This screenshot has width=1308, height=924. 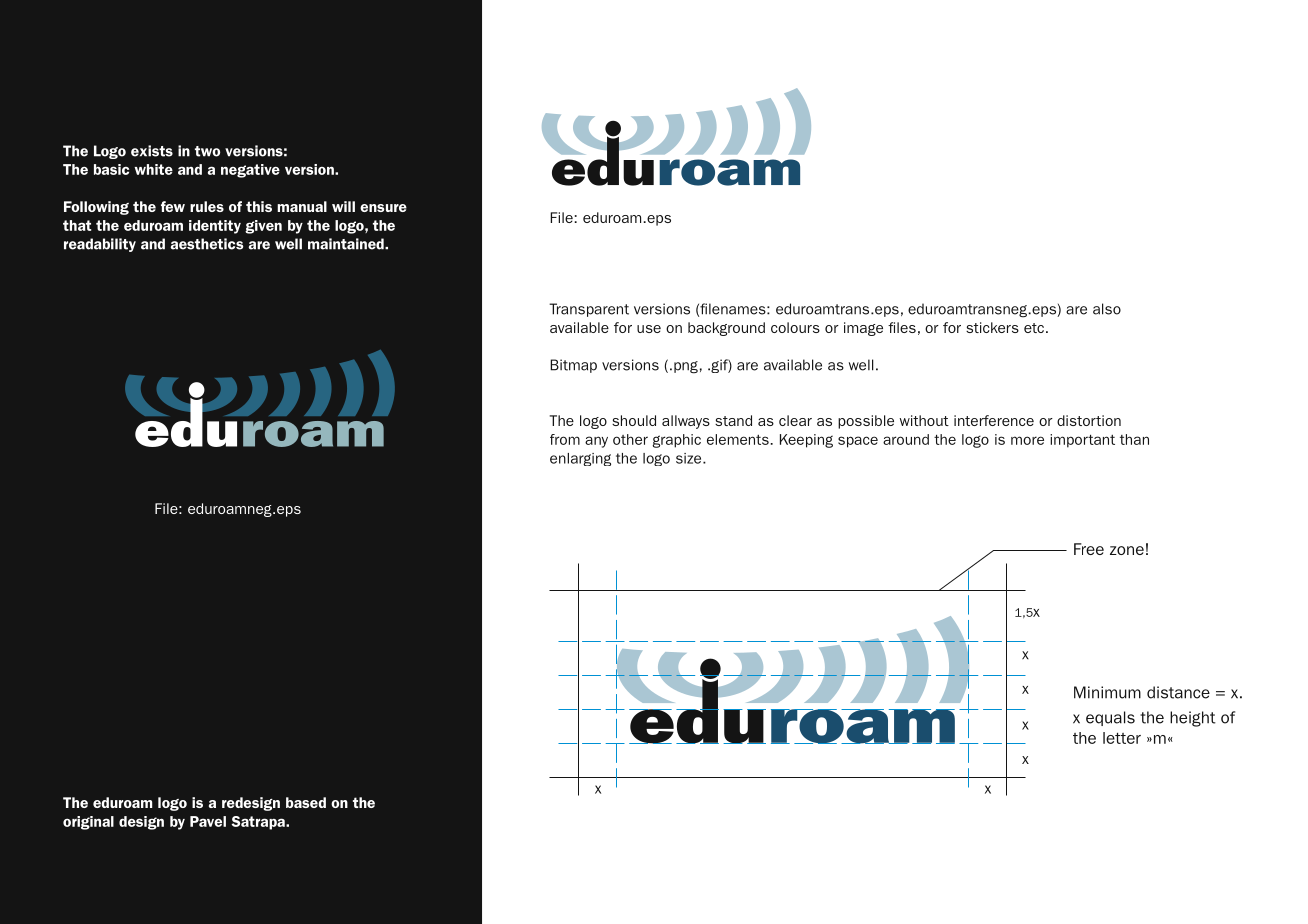 I want to click on important, so click(x=1082, y=441).
